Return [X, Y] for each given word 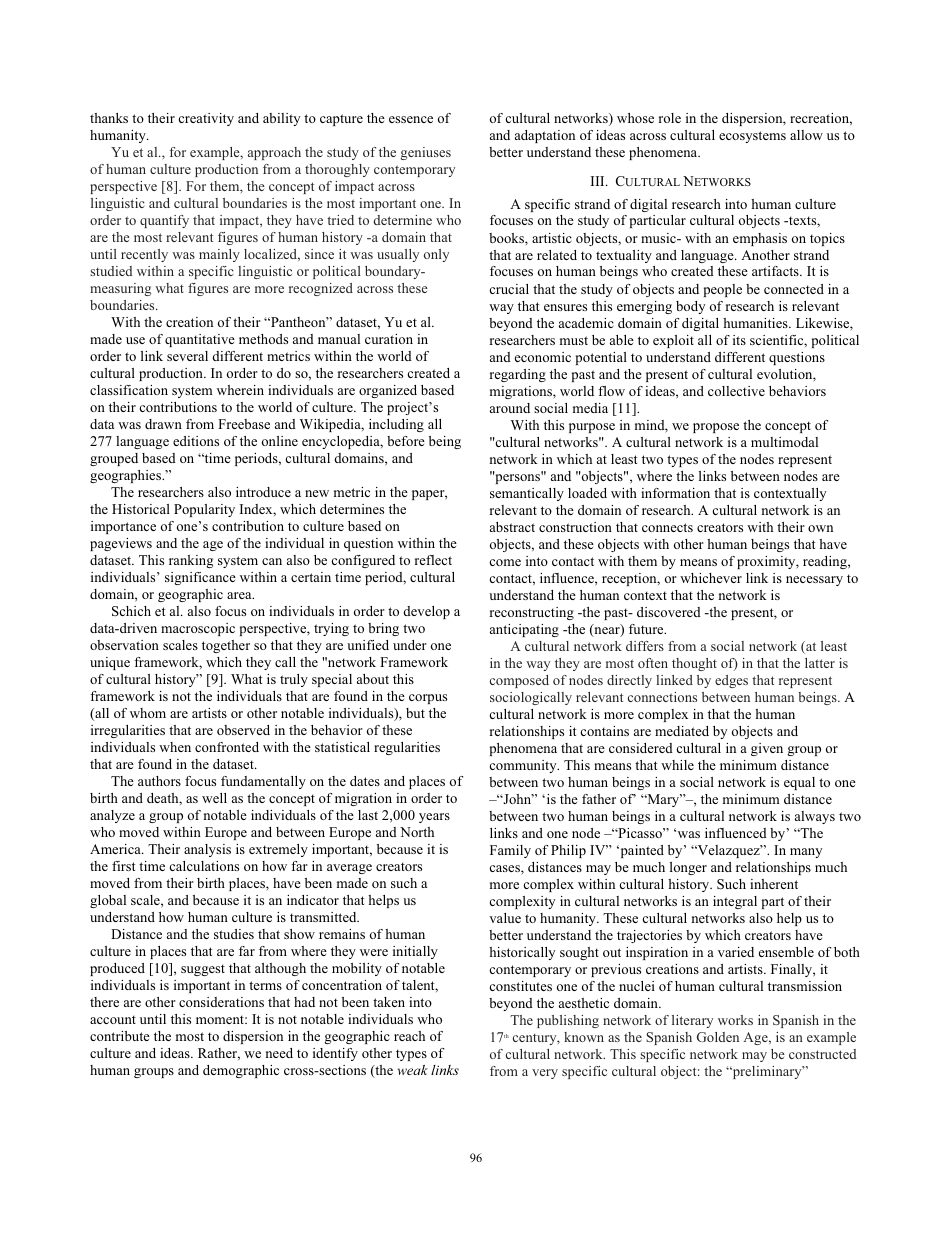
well [214, 798]
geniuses [426, 153]
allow [806, 135]
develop [427, 612]
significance [200, 578]
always [815, 817]
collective [736, 391]
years [434, 818]
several [187, 356]
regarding [518, 375]
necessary [814, 581]
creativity [206, 119]
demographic [241, 1071]
